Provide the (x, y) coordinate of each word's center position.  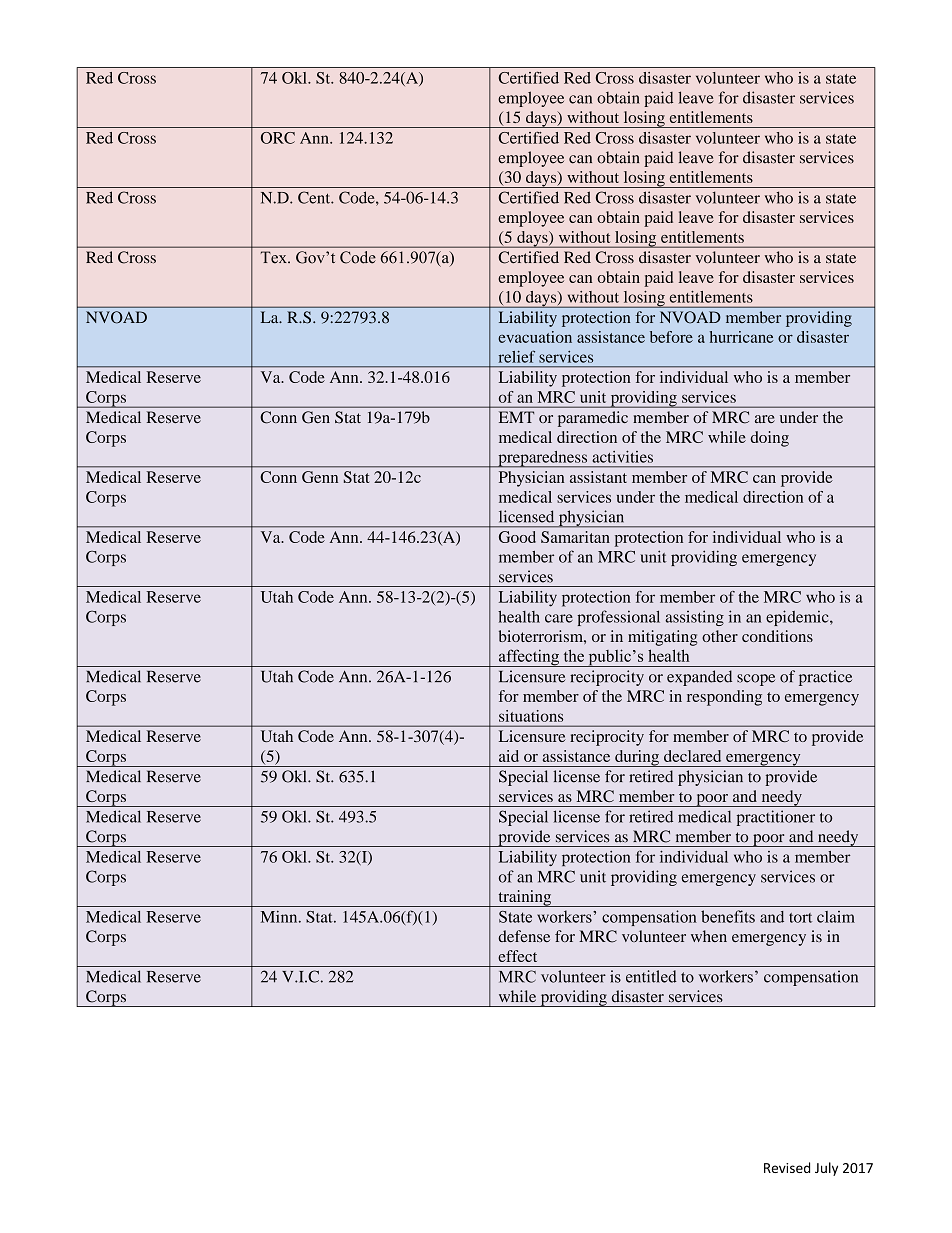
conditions (777, 636)
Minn (280, 916)
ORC (278, 138)
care (559, 618)
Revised (787, 1167)
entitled (651, 976)
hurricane (742, 337)
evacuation (535, 337)
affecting (528, 658)
